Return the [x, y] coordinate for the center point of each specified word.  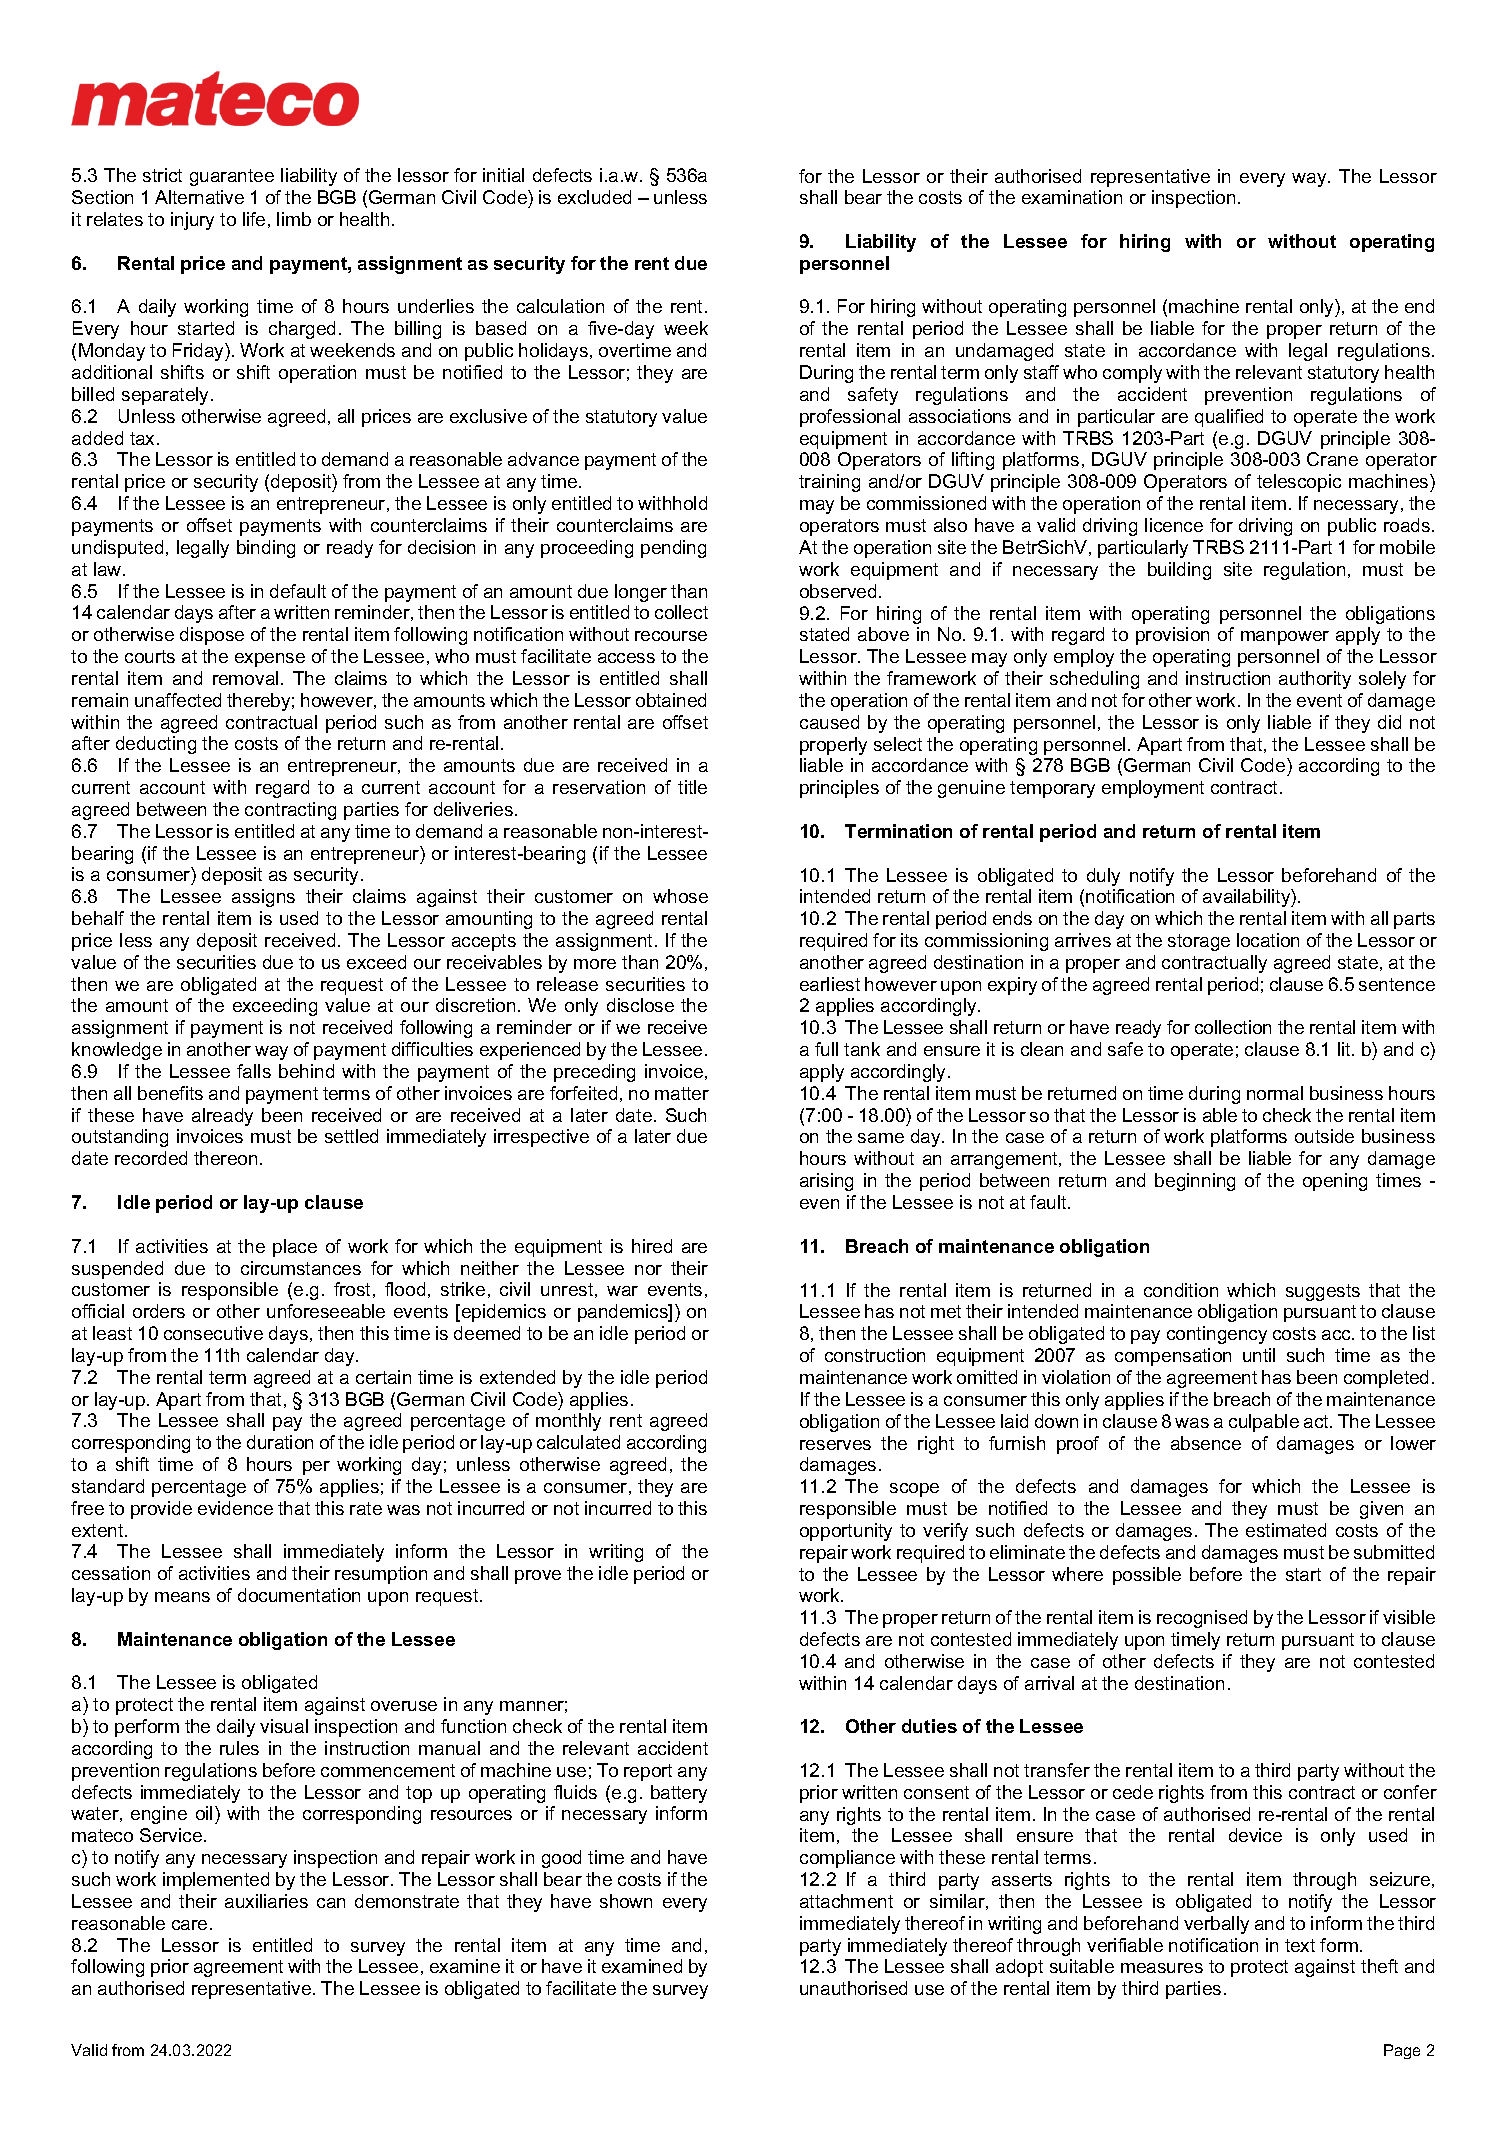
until [1259, 1355]
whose [680, 896]
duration [280, 1442]
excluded [594, 197]
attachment [846, 1901]
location [1268, 940]
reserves [835, 1445]
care [189, 1925]
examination [1072, 197]
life [254, 219]
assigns [263, 898]
